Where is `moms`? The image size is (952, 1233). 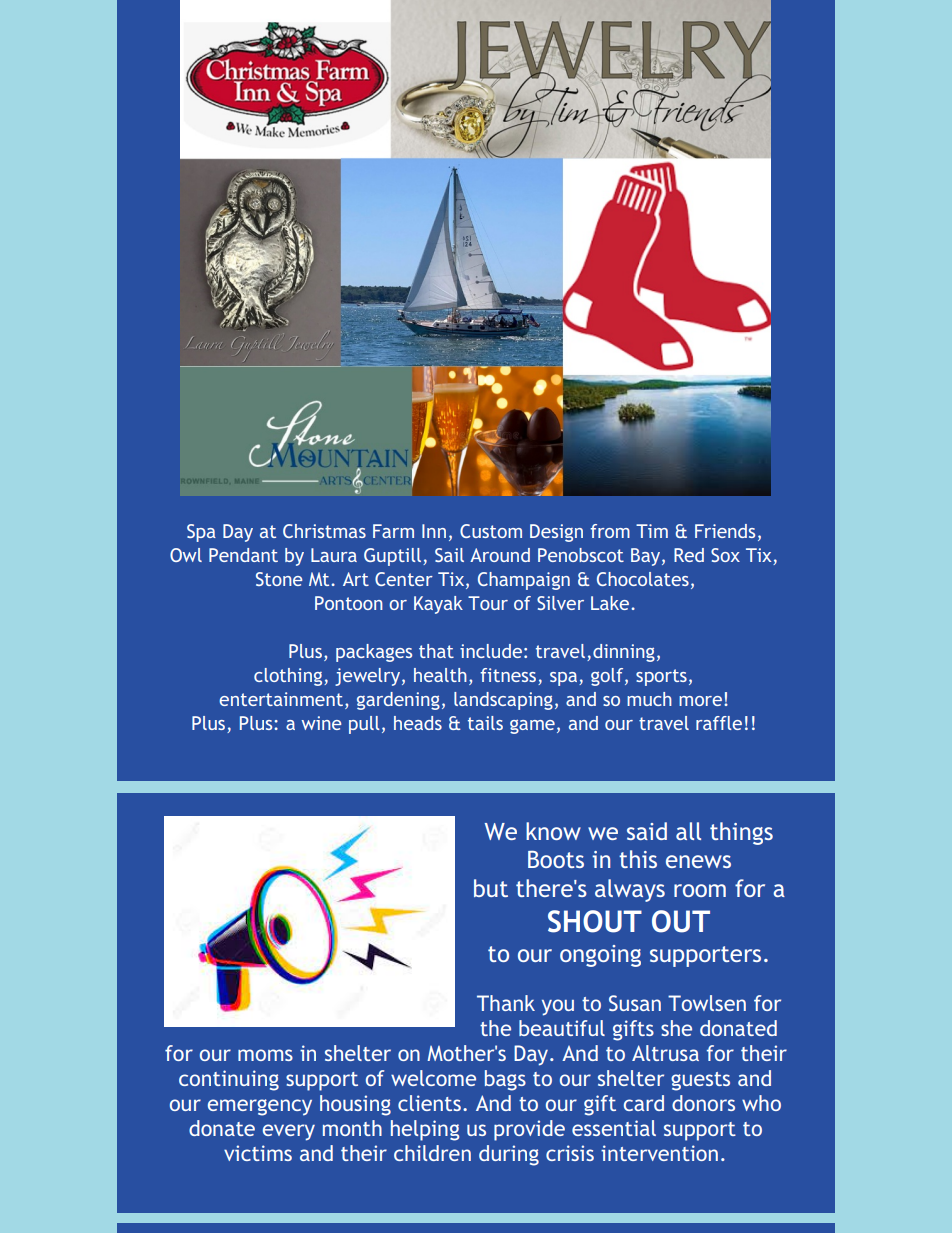 moms is located at coordinates (265, 1055).
